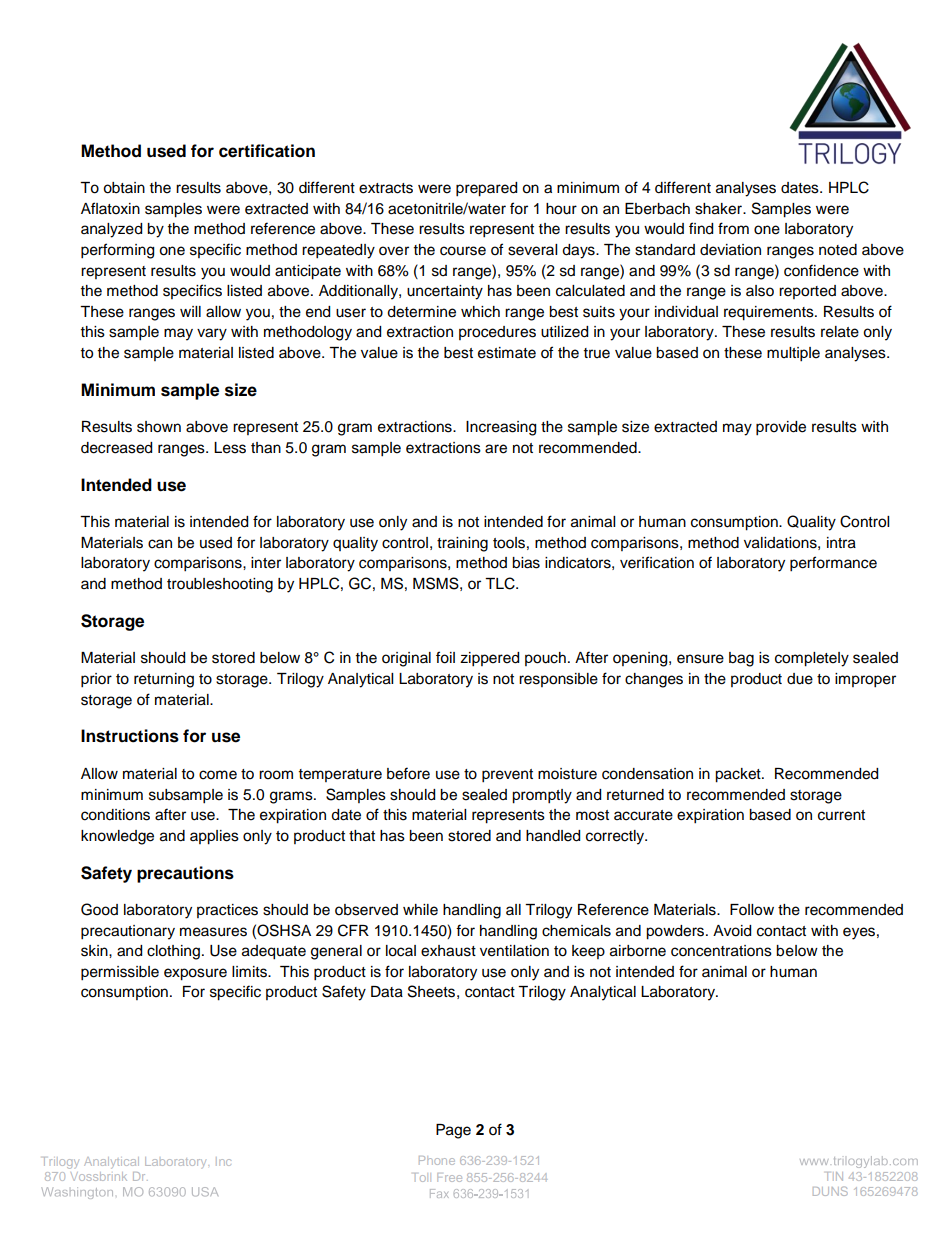 This screenshot has width=952, height=1233. What do you see at coordinates (841, 543) in the screenshot?
I see `intra` at bounding box center [841, 543].
